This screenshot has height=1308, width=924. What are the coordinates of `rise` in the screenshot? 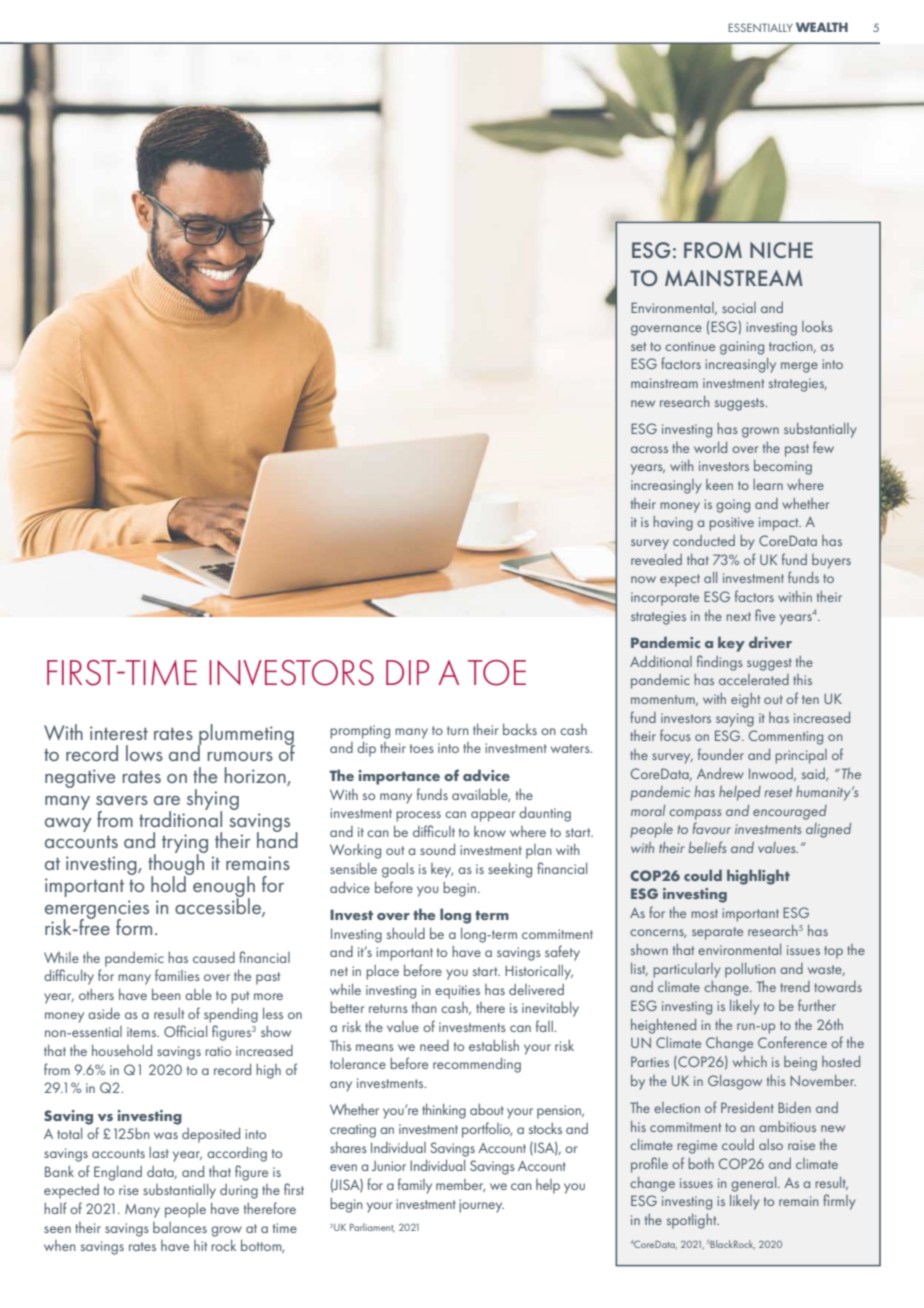 It's located at (129, 1190).
